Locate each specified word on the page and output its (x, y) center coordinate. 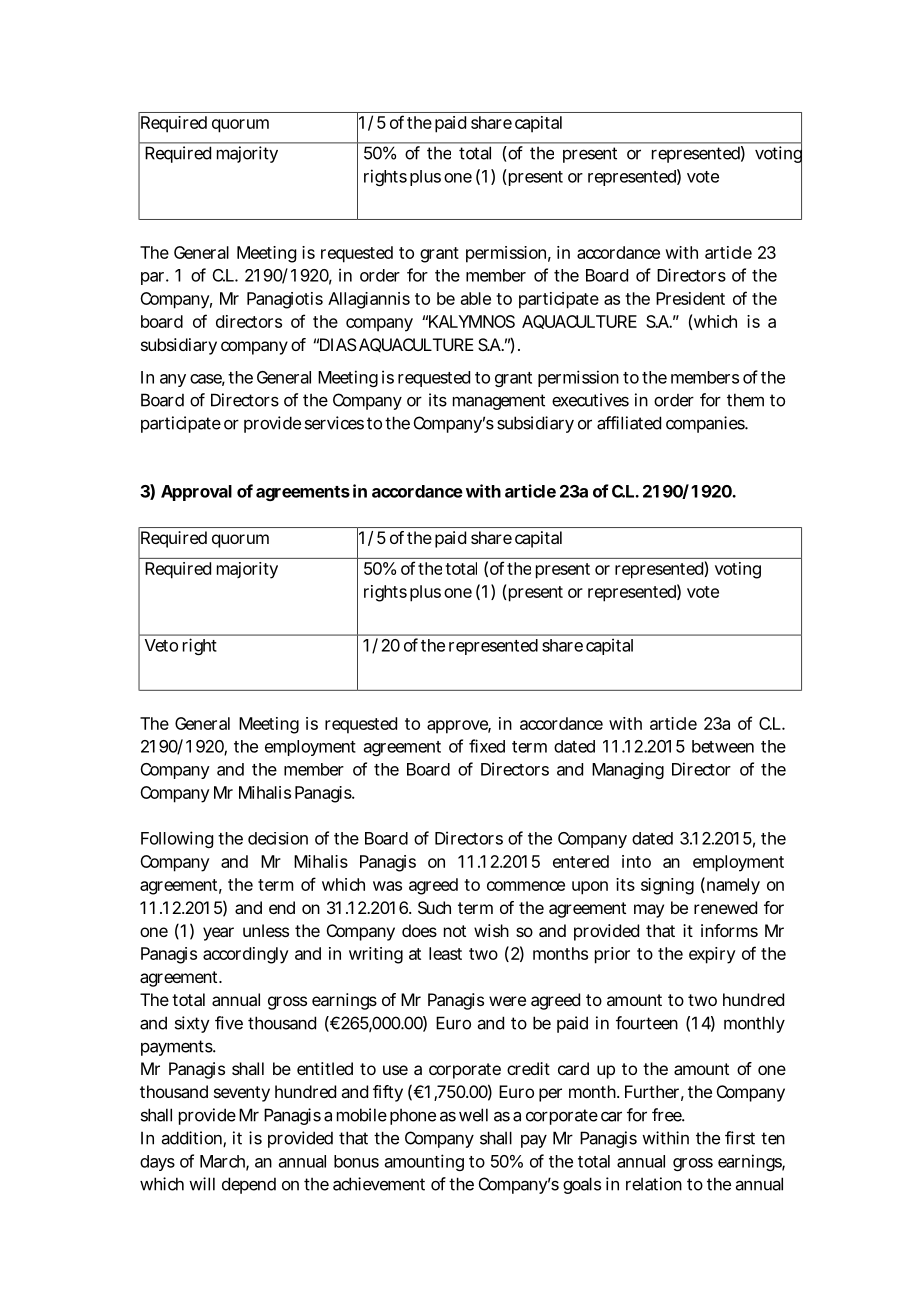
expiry (712, 955)
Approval (196, 493)
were (507, 1001)
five (229, 1023)
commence (526, 886)
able (476, 298)
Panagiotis (285, 300)
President (690, 298)
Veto (161, 645)
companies (706, 424)
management (499, 402)
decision (278, 838)
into (636, 861)
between (723, 746)
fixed (487, 746)
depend (249, 1185)
